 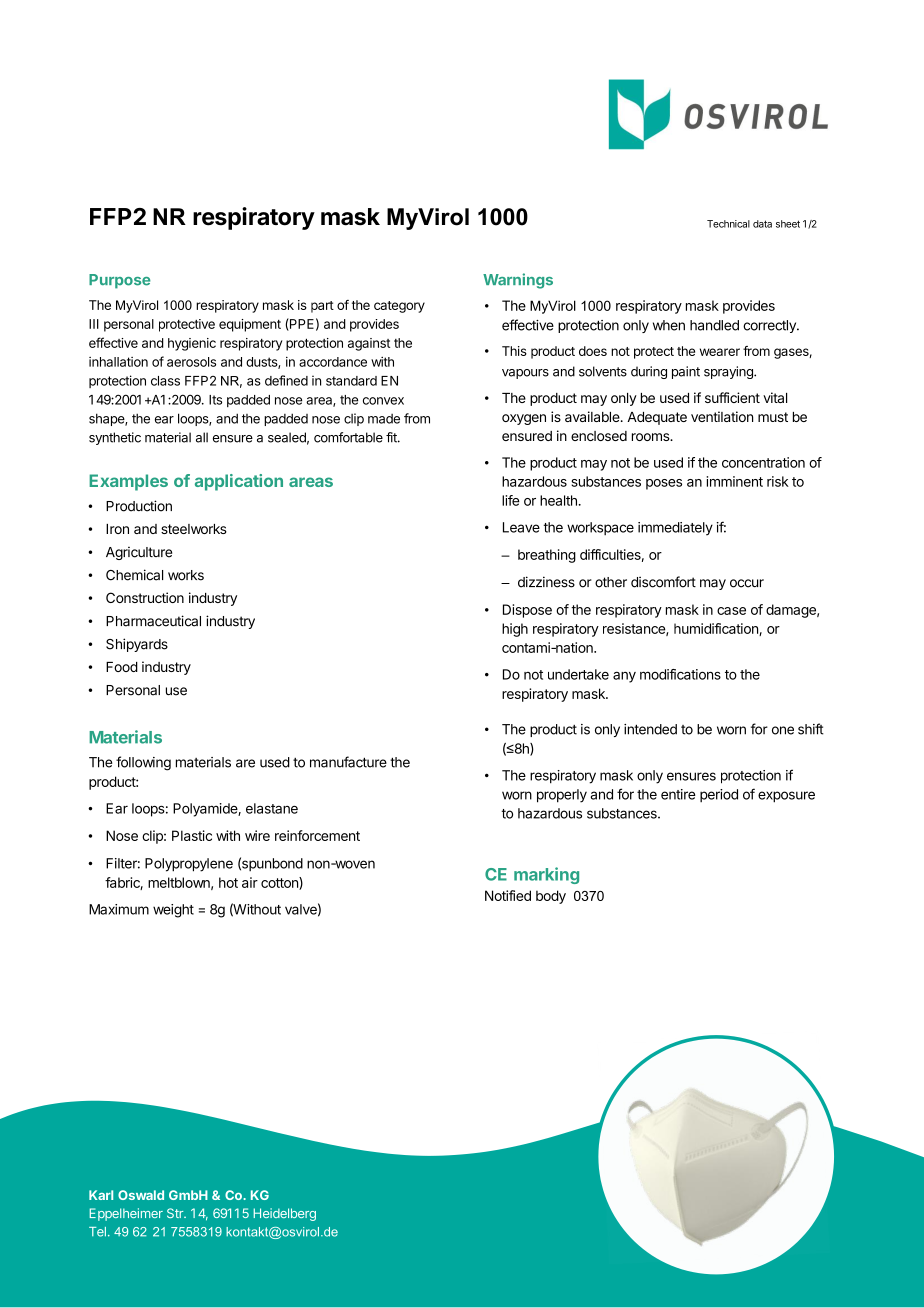 I want to click on following, so click(x=143, y=763).
